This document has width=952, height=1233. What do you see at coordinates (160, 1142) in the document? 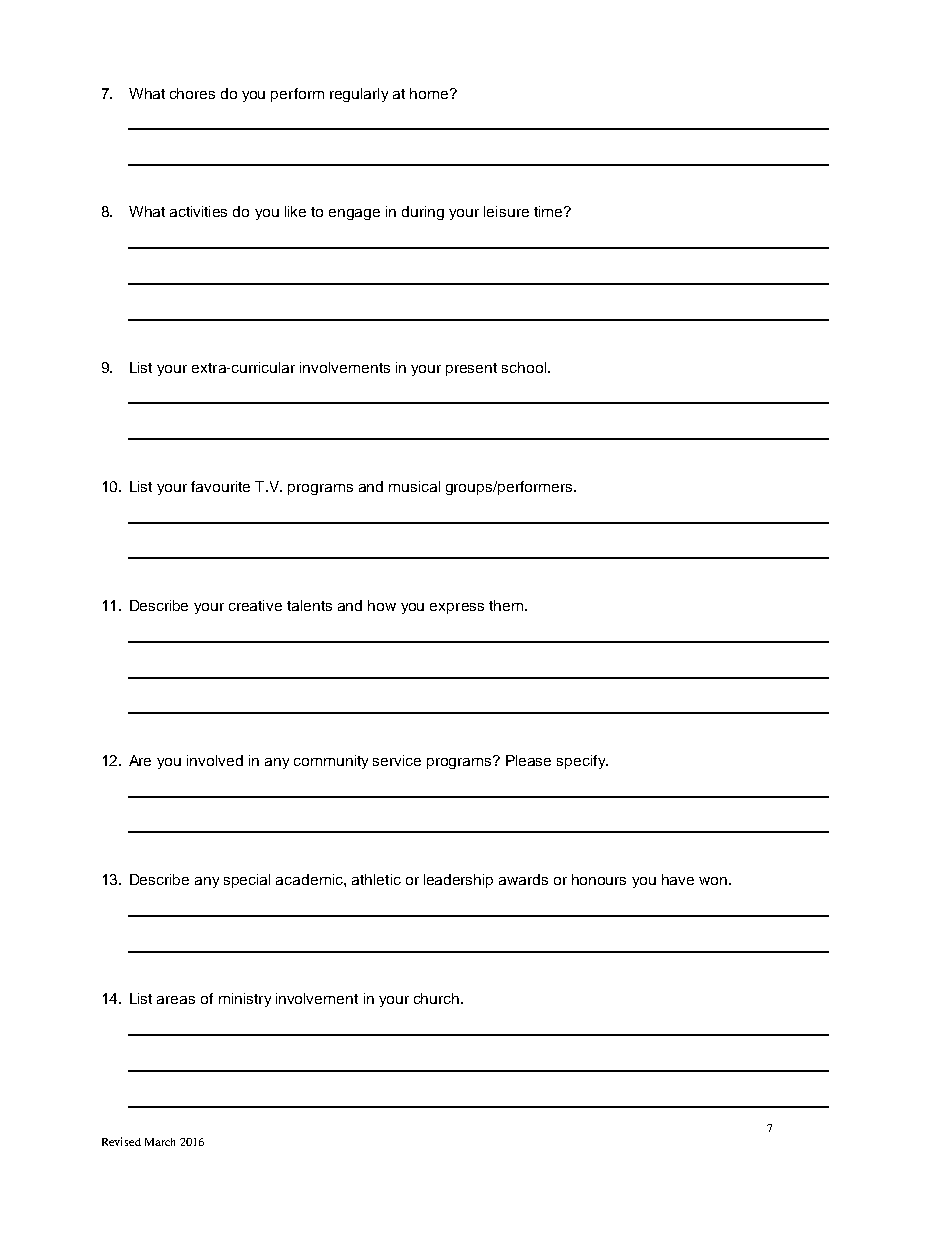
I see `March` at bounding box center [160, 1142].
